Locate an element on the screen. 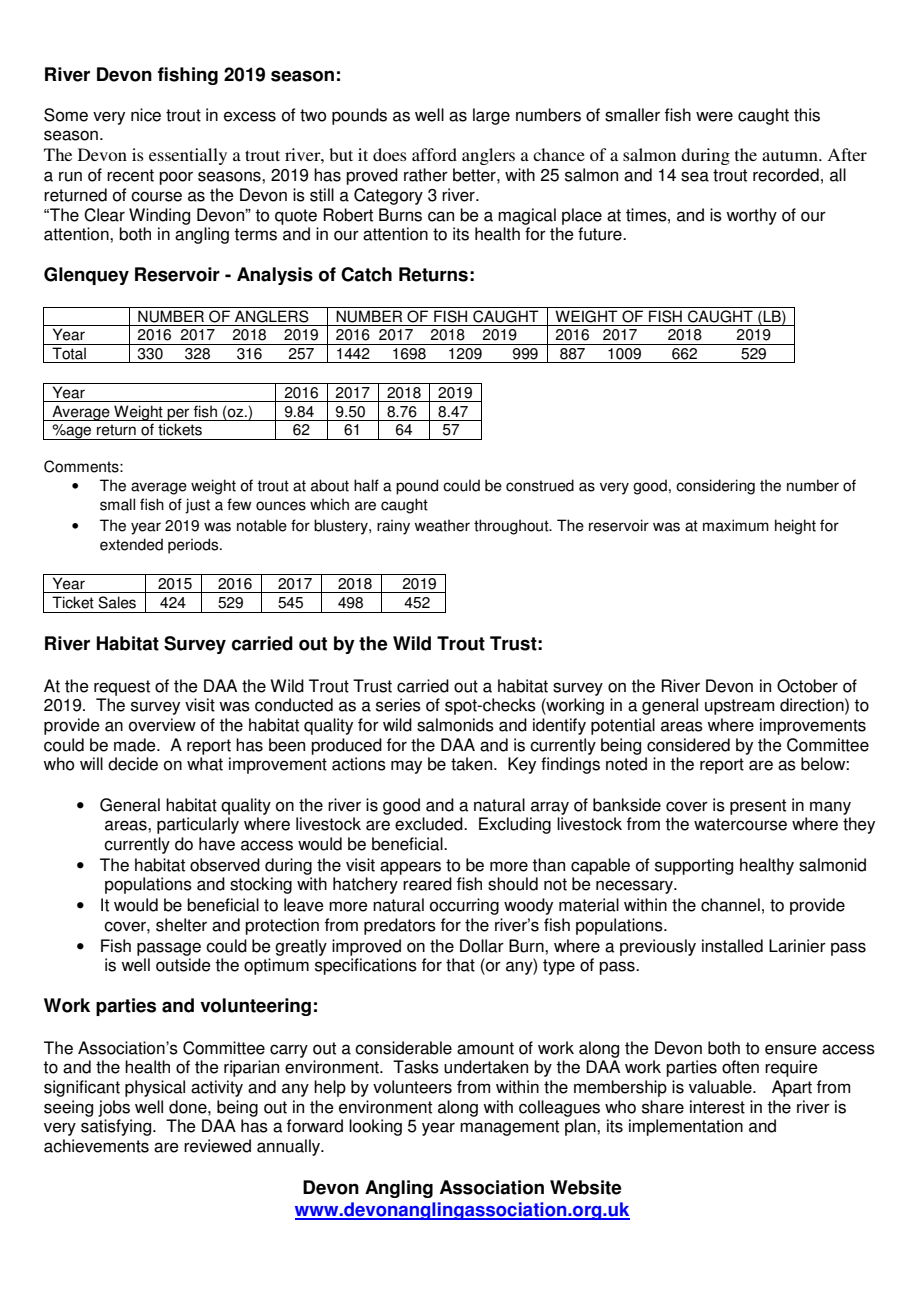 The height and width of the screenshot is (1308, 924). series is located at coordinates (398, 705).
